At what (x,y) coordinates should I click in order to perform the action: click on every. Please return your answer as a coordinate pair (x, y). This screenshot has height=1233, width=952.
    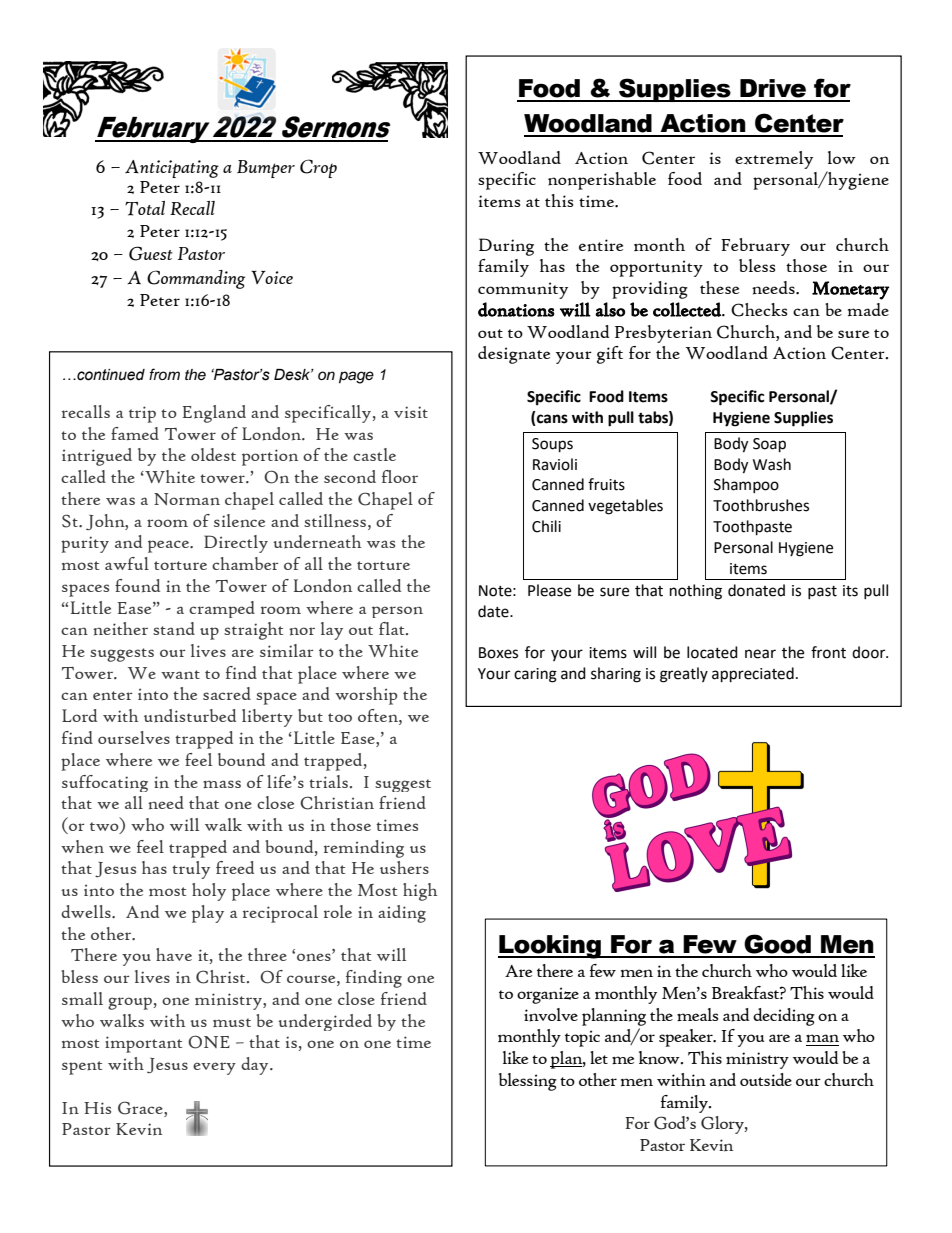
    Looking at the image, I should click on (214, 1068).
